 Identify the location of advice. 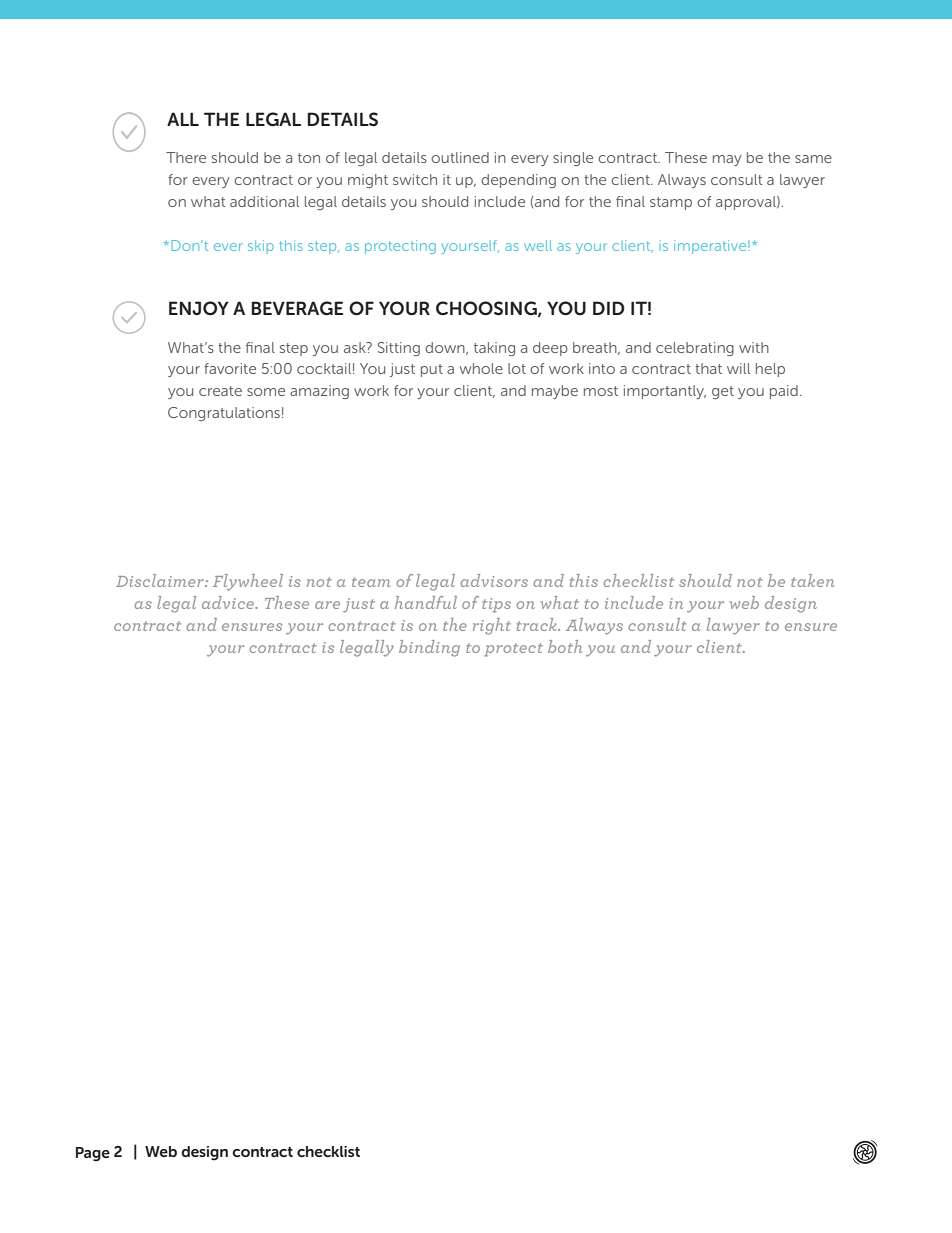
(229, 602).
